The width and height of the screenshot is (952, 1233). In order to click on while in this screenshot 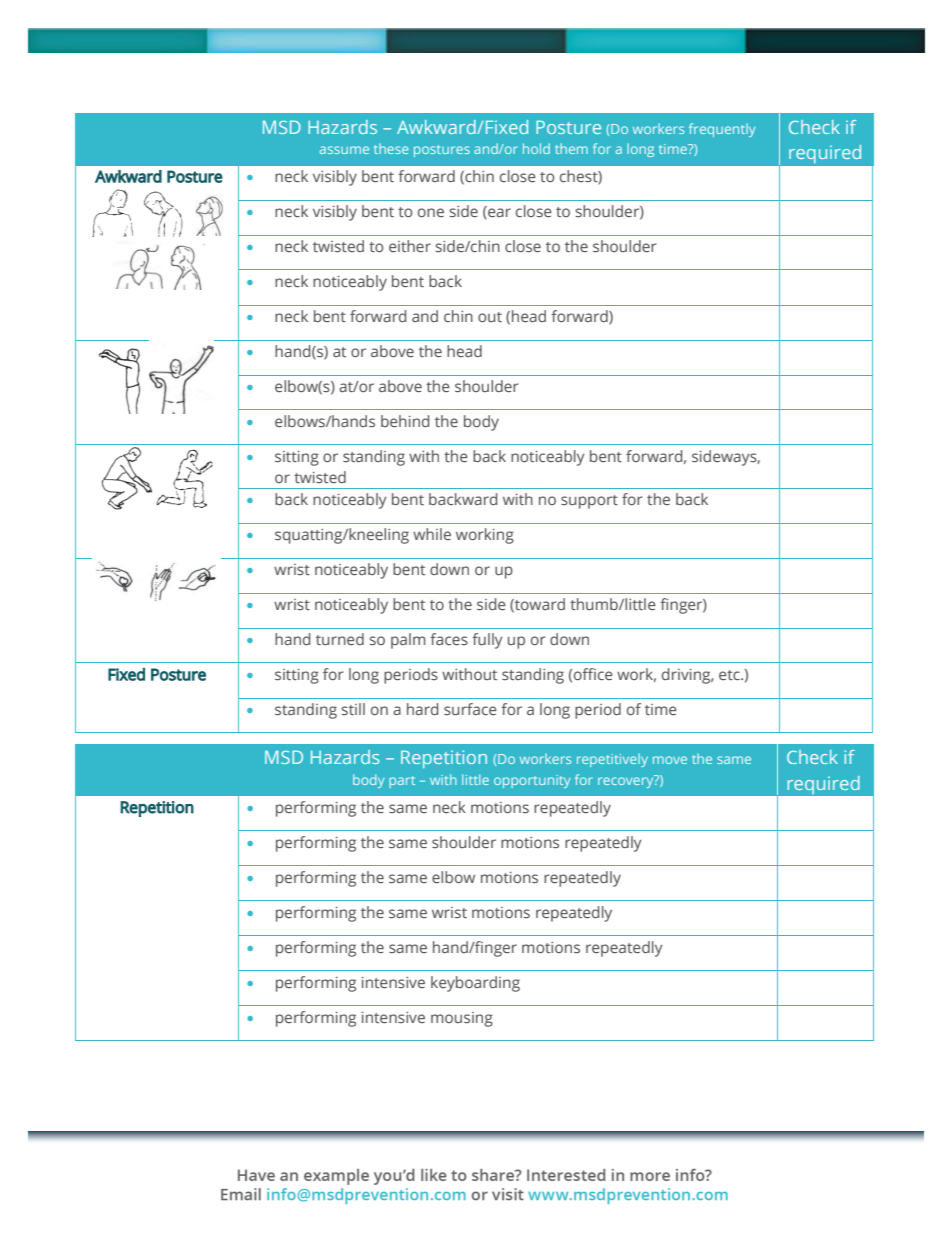, I will do `click(432, 534)`.
